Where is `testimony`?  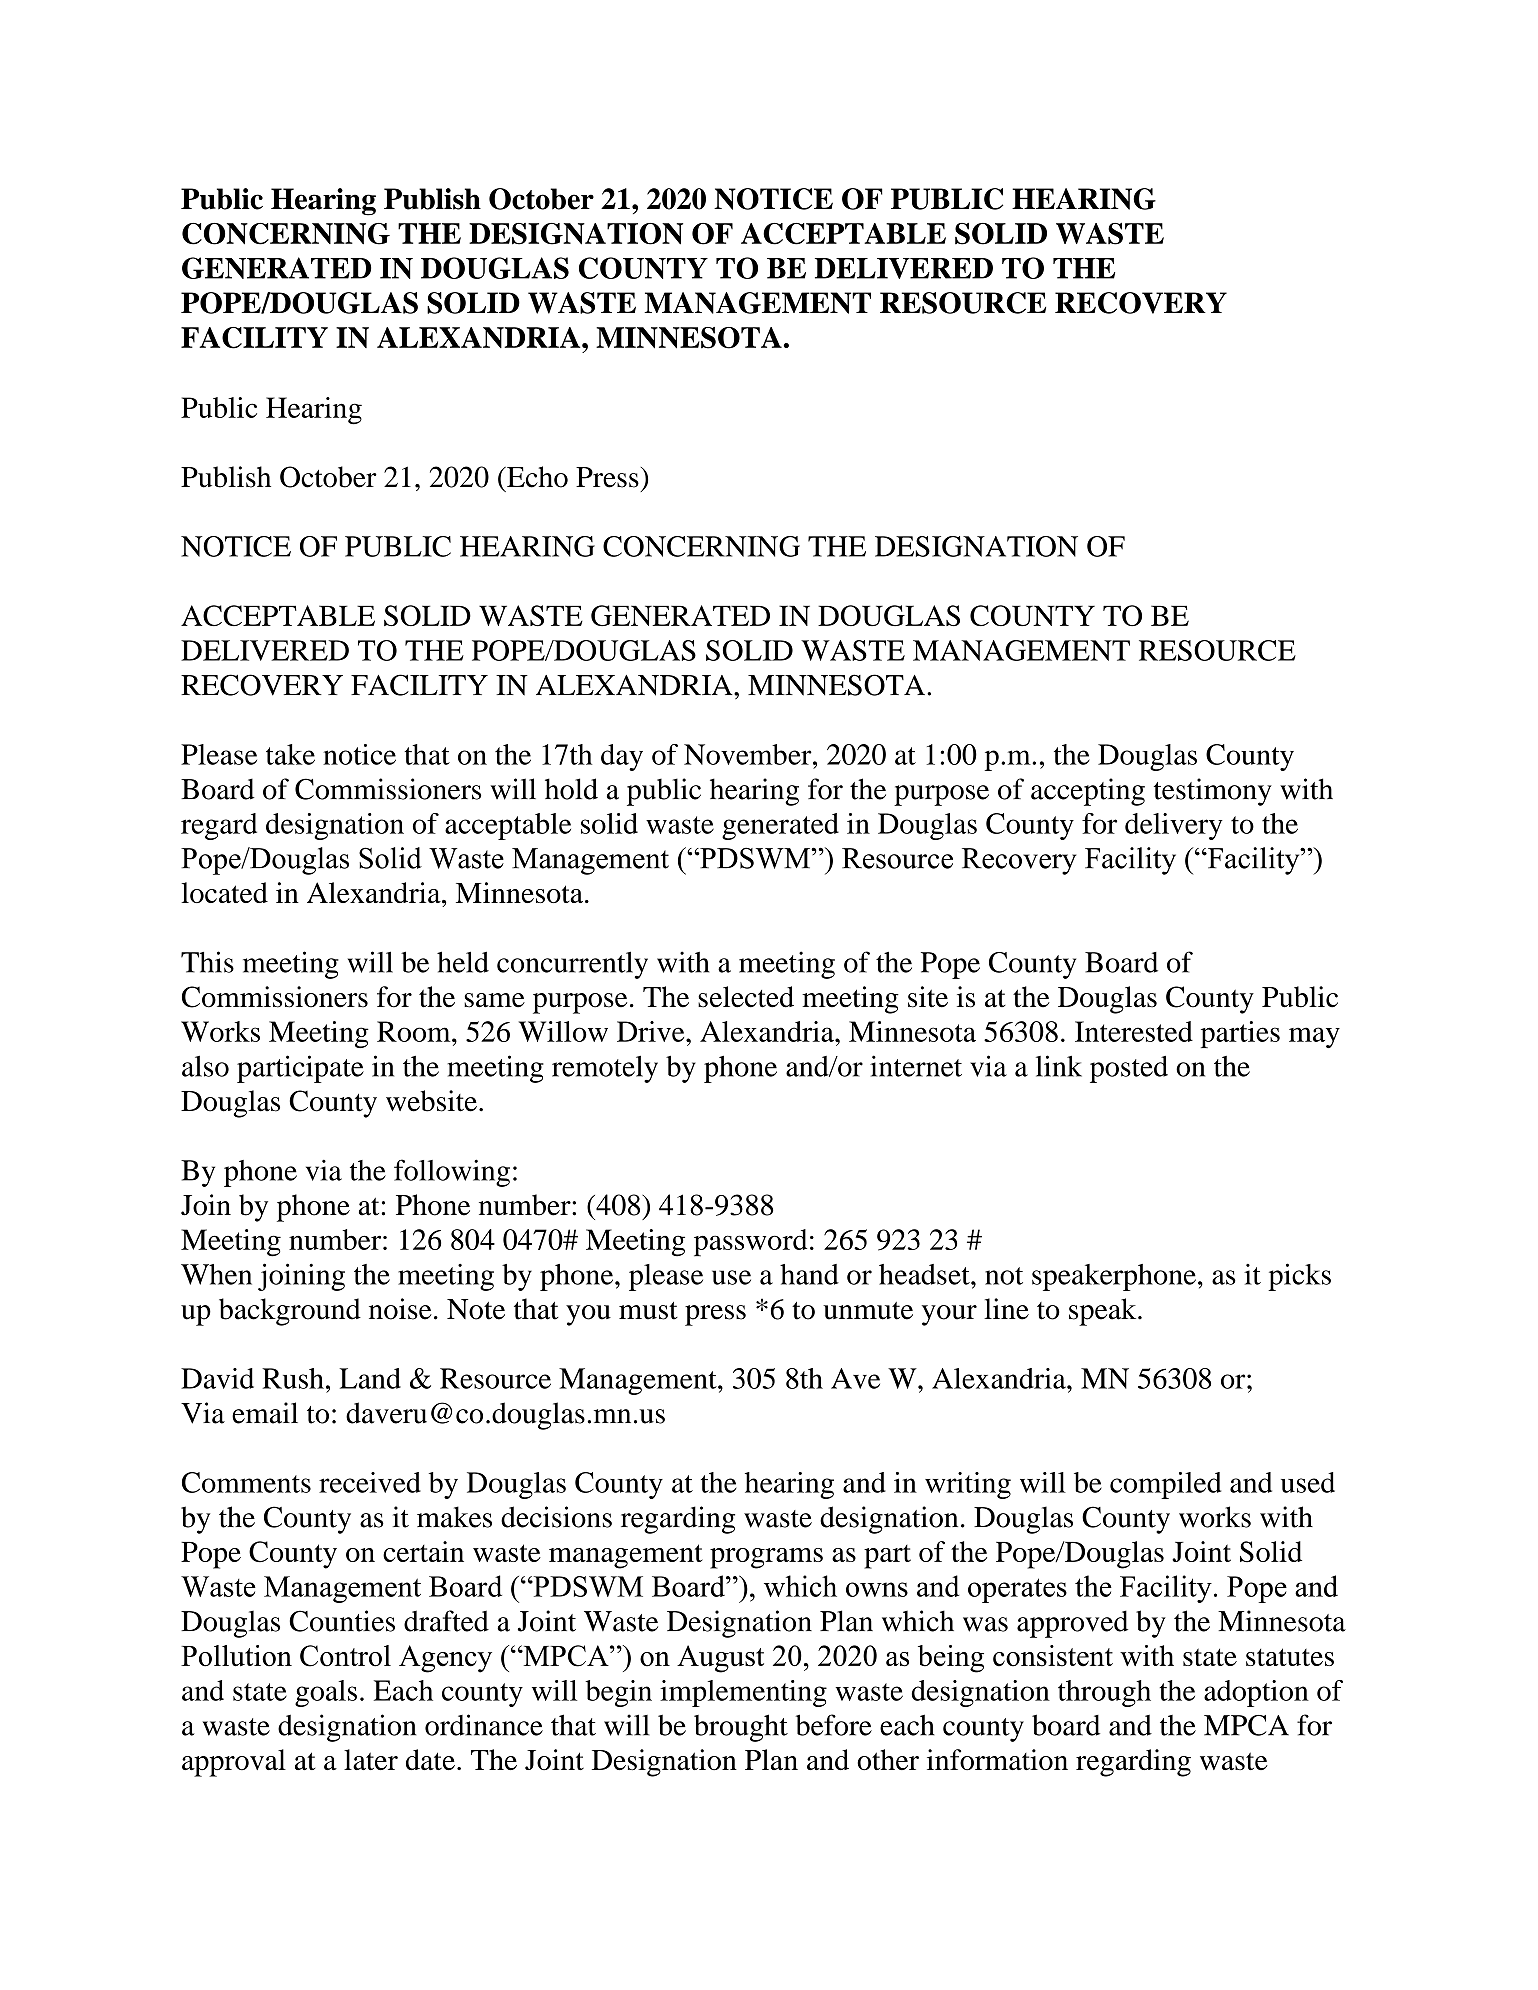 testimony is located at coordinates (1213, 792).
